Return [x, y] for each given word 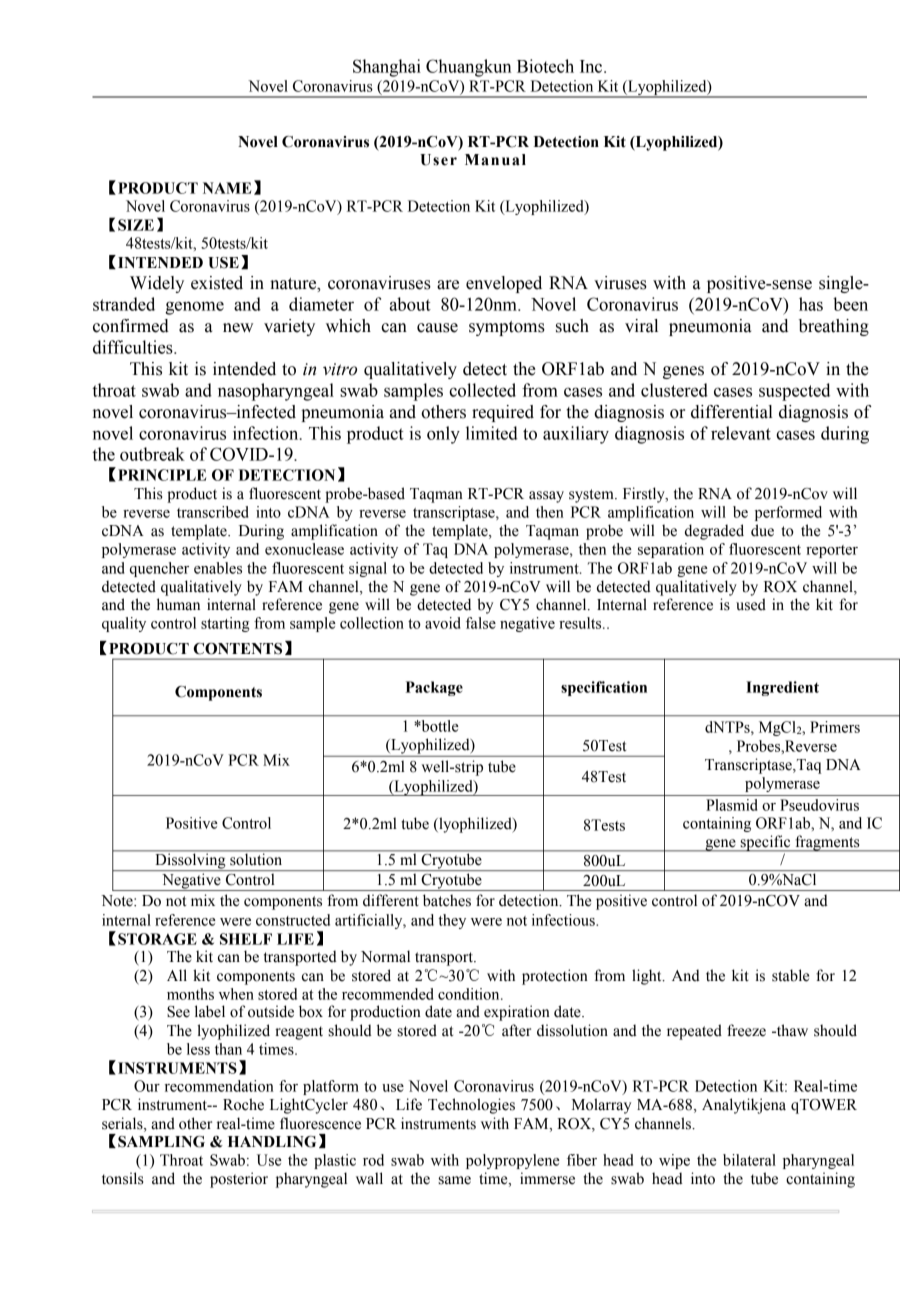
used [751, 604]
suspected [794, 392]
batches [447, 900]
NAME [227, 188]
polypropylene [513, 1161]
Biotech [545, 66]
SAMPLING [161, 1142]
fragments [827, 843]
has [811, 304]
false [481, 623]
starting [225, 624]
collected [482, 390]
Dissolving [190, 862]
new [238, 328]
